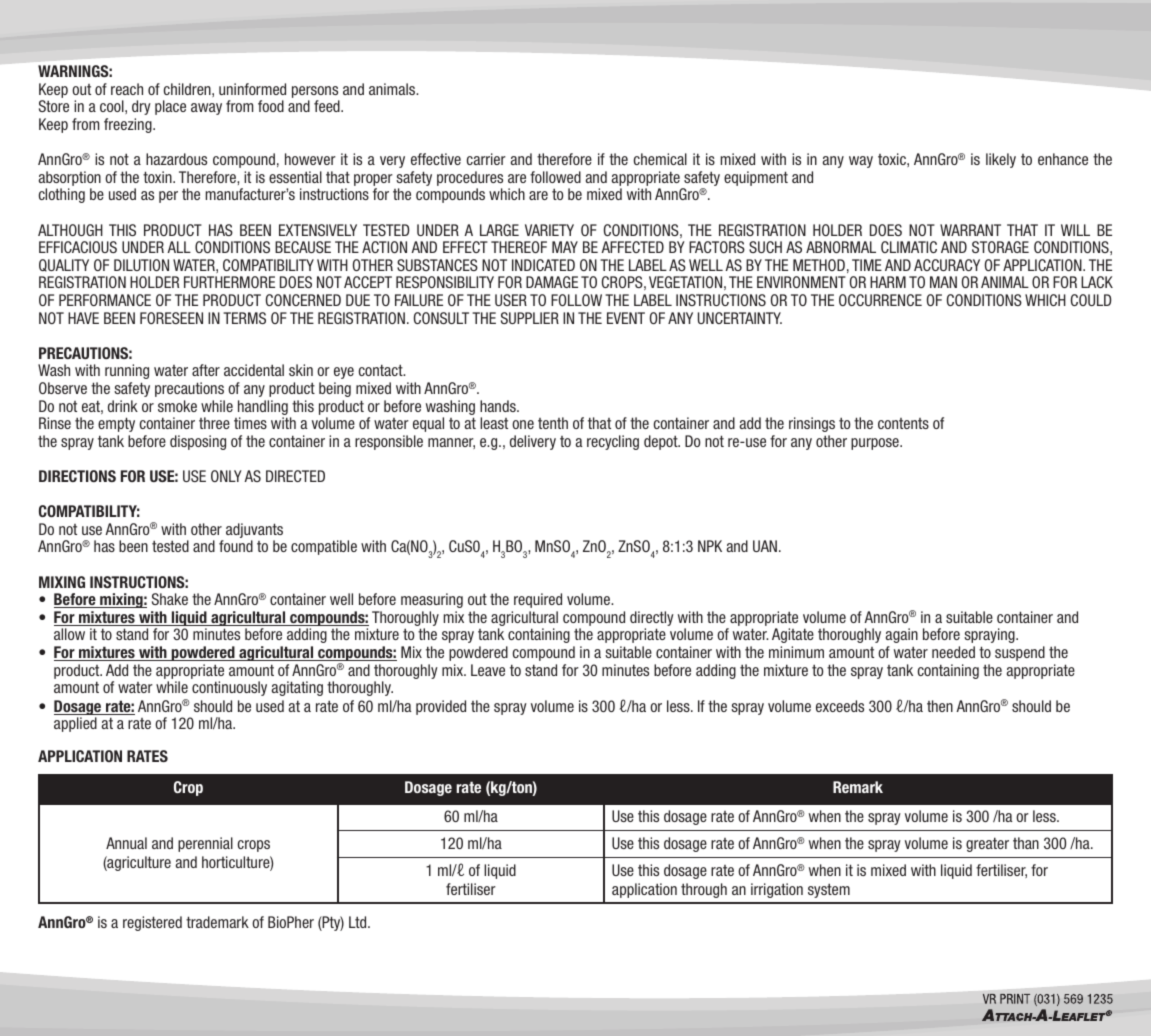 This image has width=1151, height=1036. I want to click on through, so click(704, 890).
